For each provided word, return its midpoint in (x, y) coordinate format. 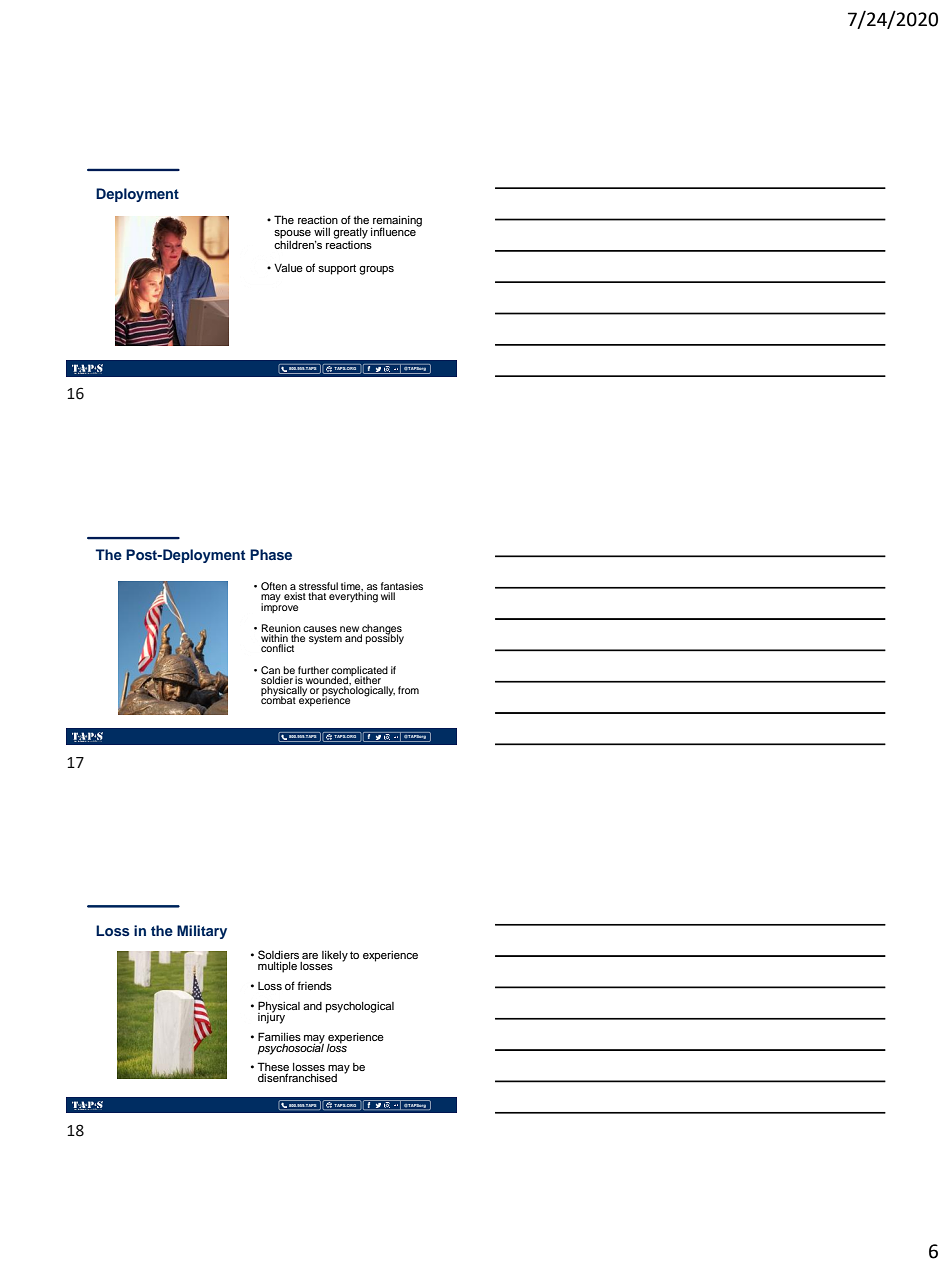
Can (271, 671)
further (313, 670)
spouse (292, 234)
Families (279, 1036)
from (408, 690)
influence (393, 231)
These (273, 1068)
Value (288, 268)
